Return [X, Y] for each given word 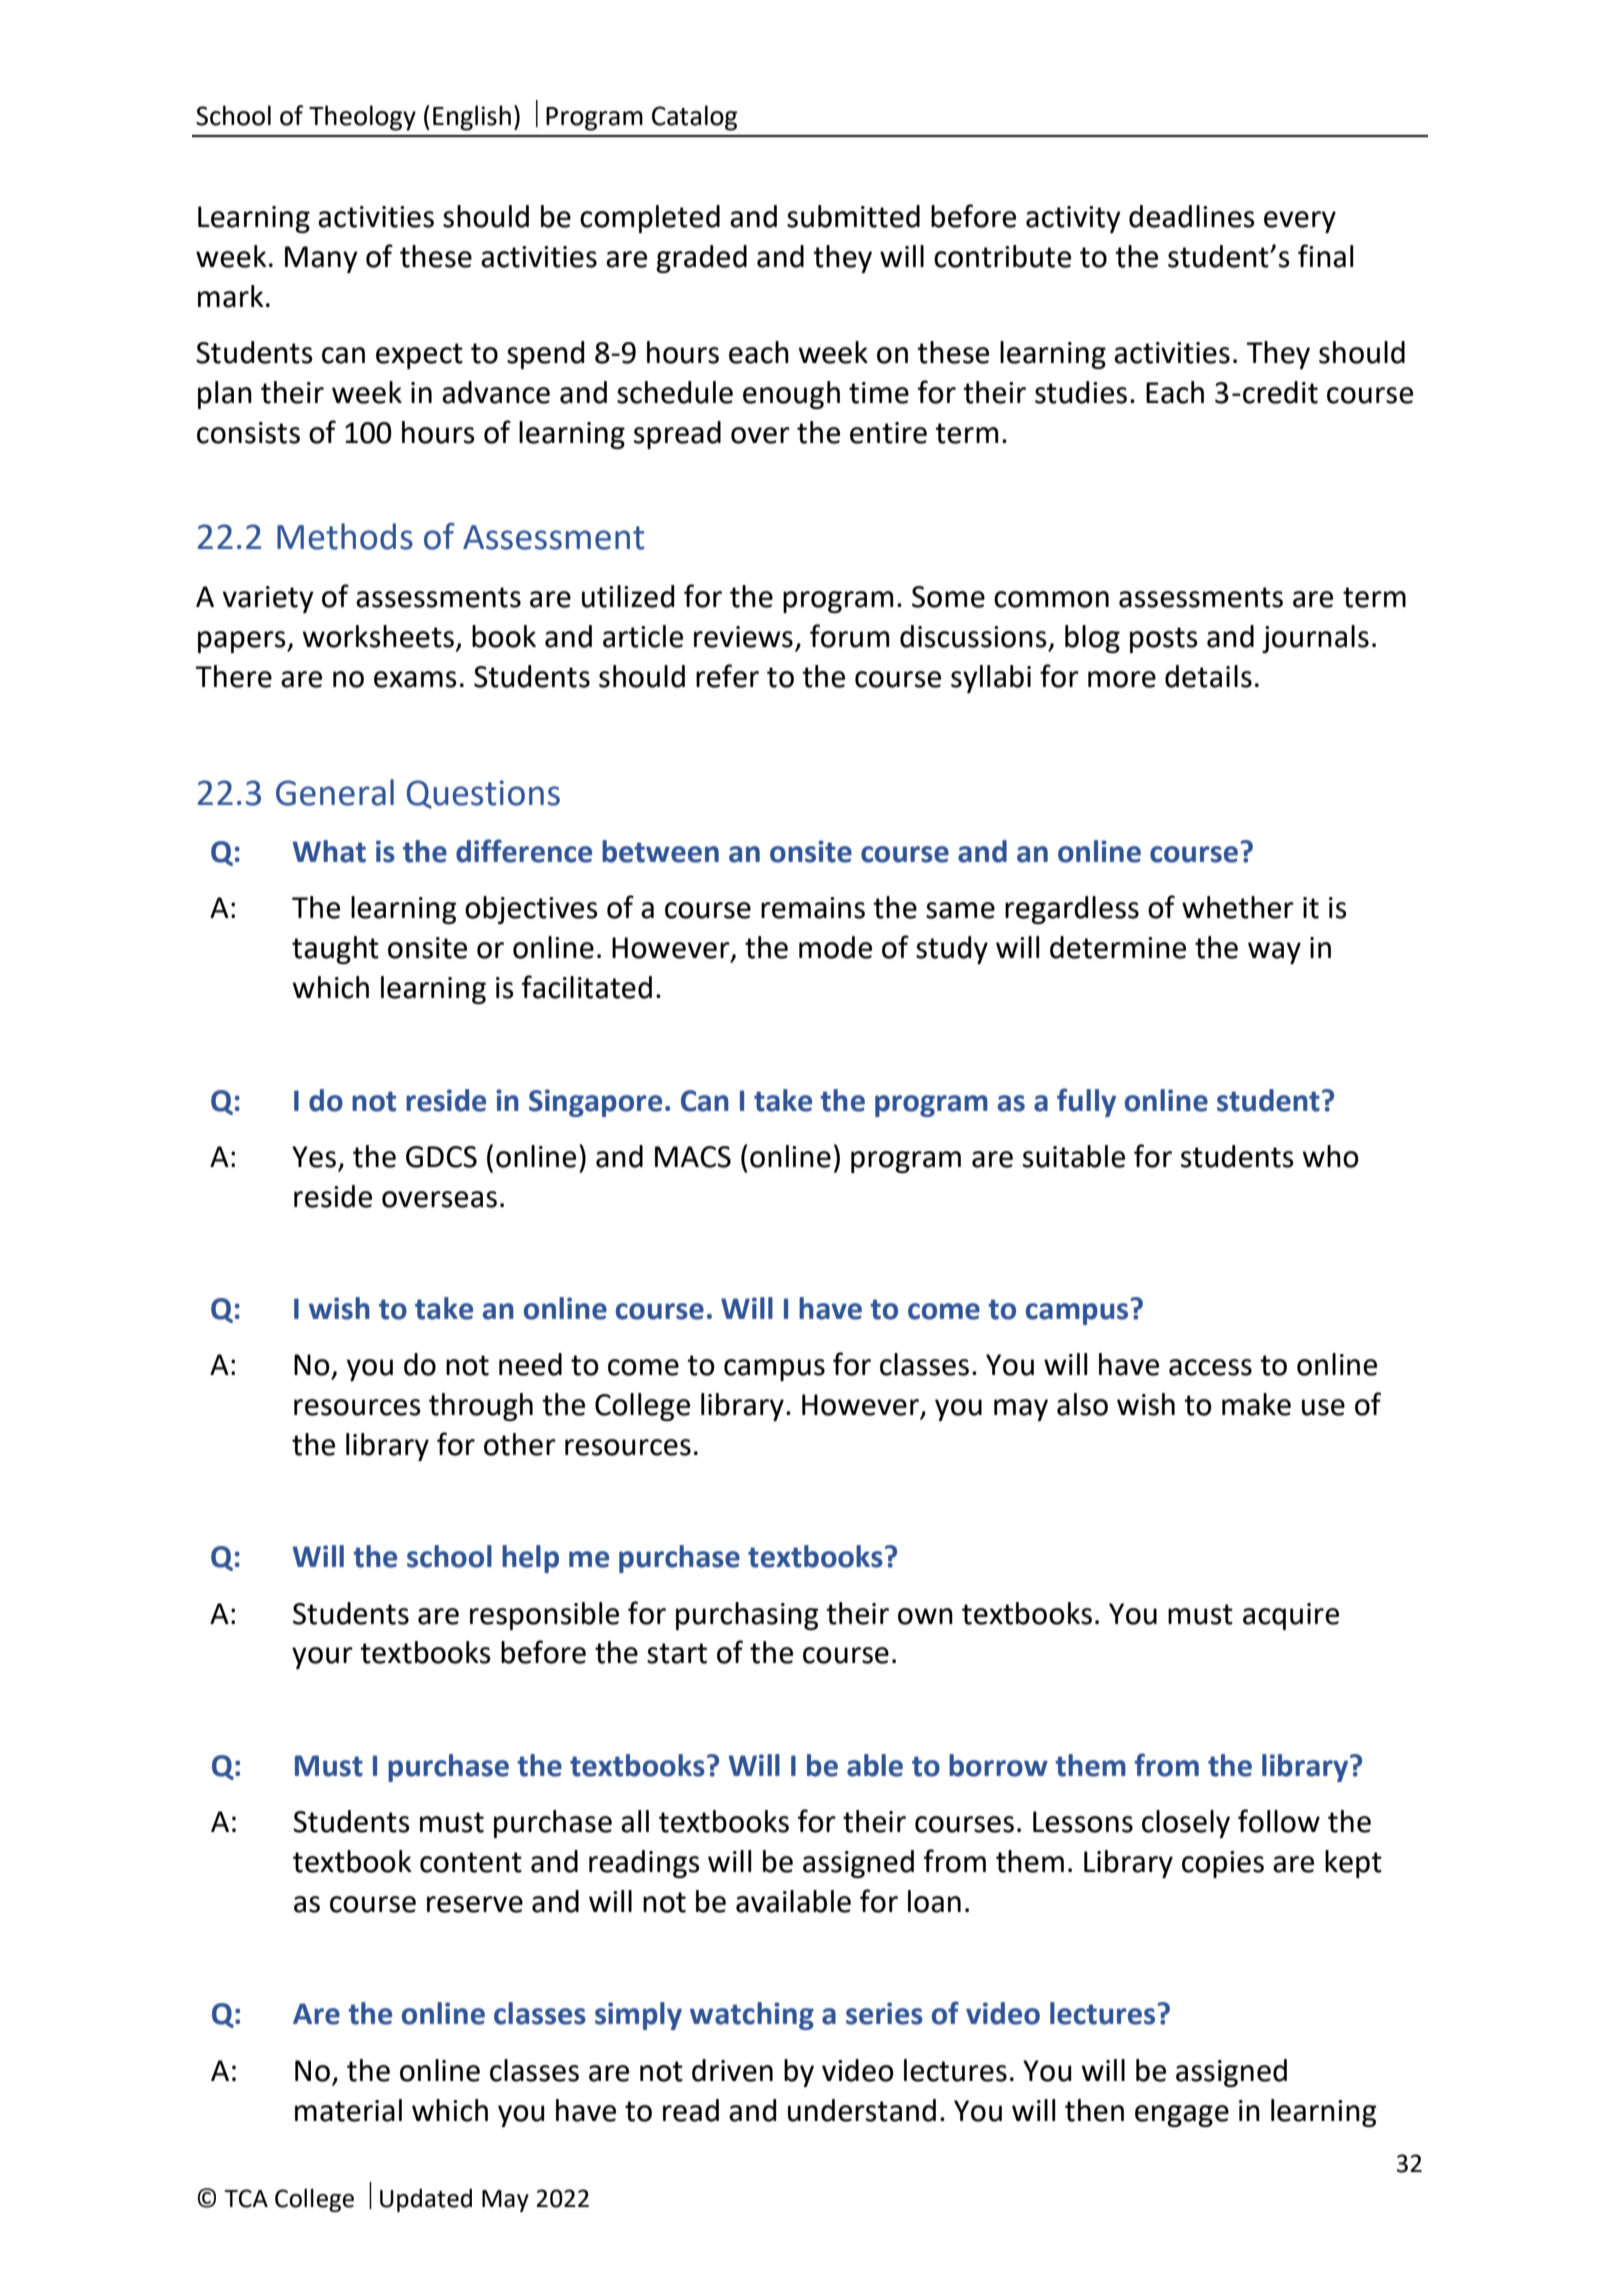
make [1256, 1404]
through [481, 1407]
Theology [362, 118]
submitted [853, 216]
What [329, 851]
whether [1238, 907]
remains [813, 908]
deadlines [1192, 216]
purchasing [747, 1616]
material [348, 2110]
